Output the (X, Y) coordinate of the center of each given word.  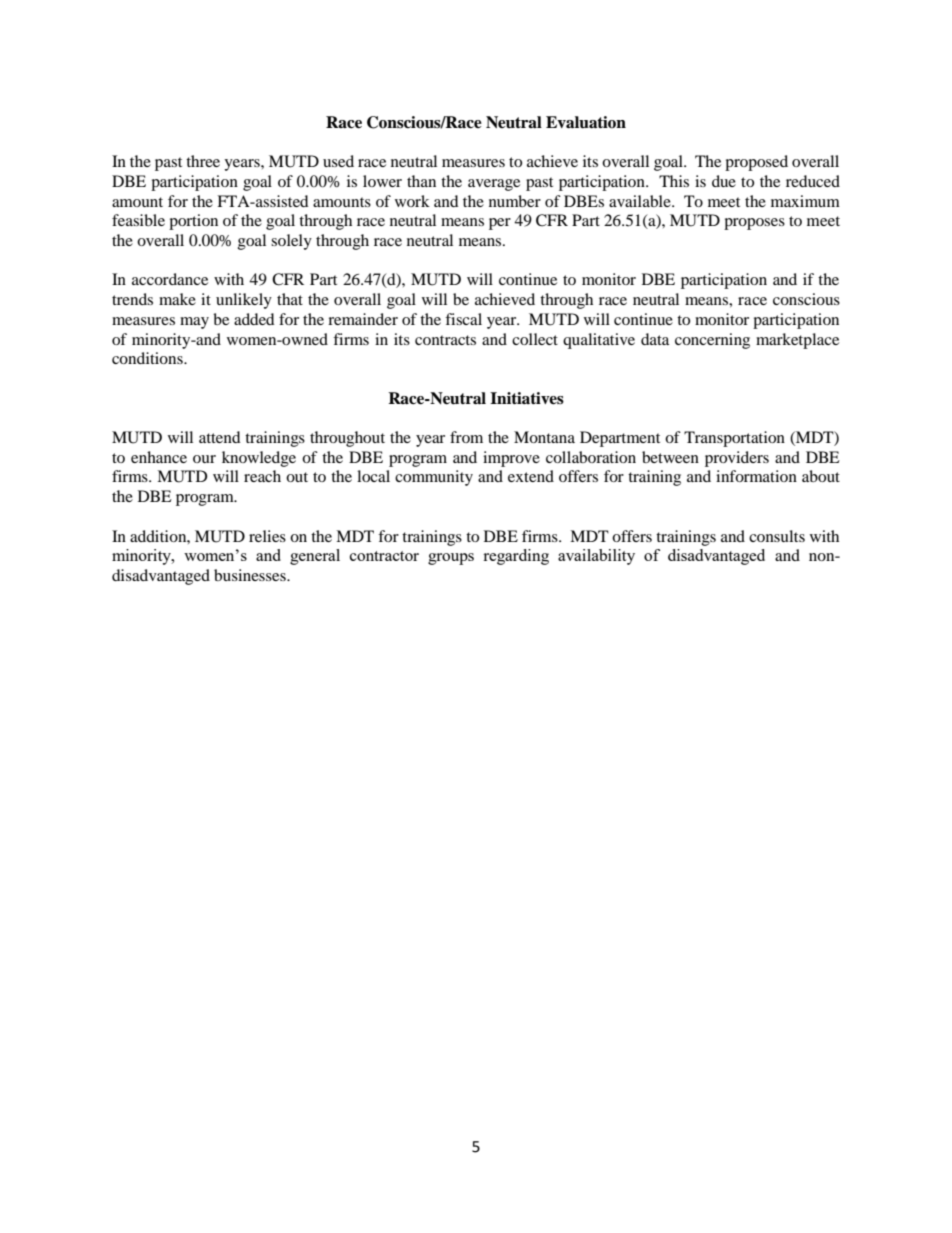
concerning (712, 341)
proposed (756, 163)
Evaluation (586, 122)
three (203, 161)
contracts (445, 340)
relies (267, 536)
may (194, 323)
